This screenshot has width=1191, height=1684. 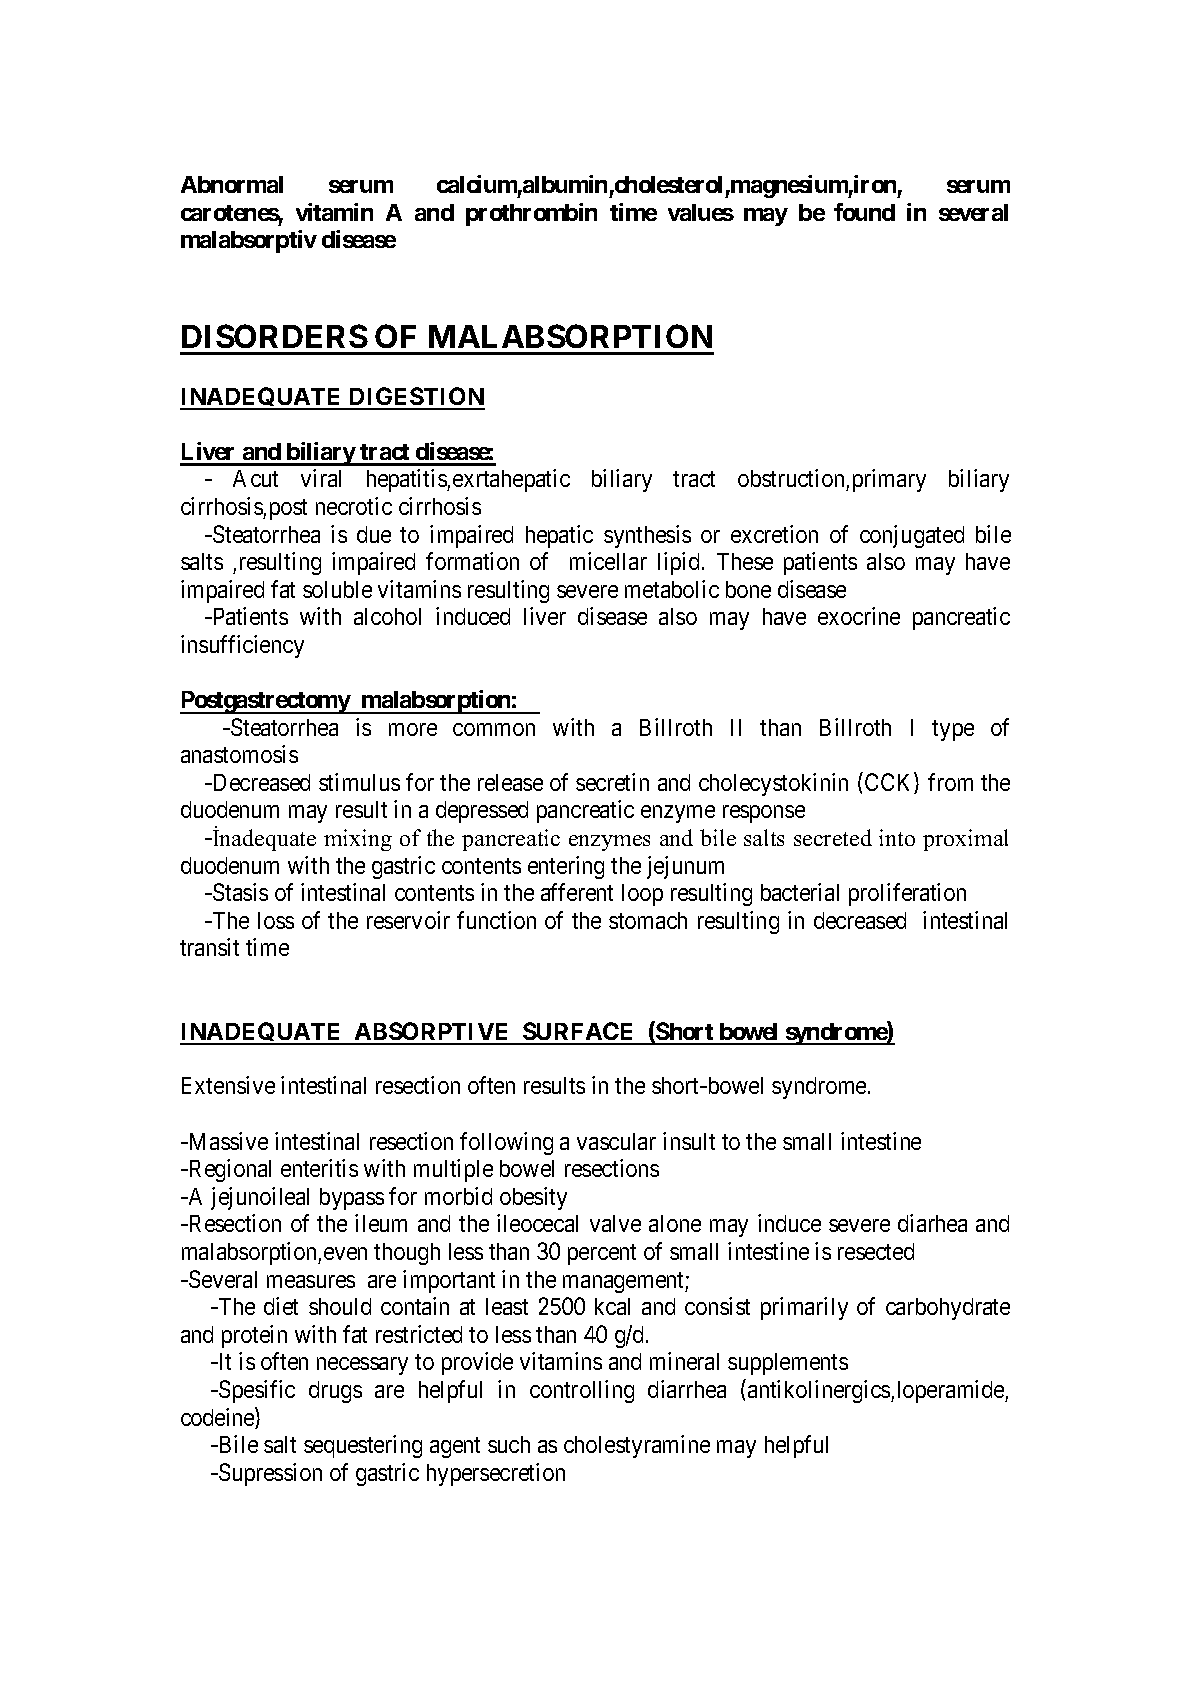 What do you see at coordinates (612, 782) in the screenshot?
I see `secretin` at bounding box center [612, 782].
